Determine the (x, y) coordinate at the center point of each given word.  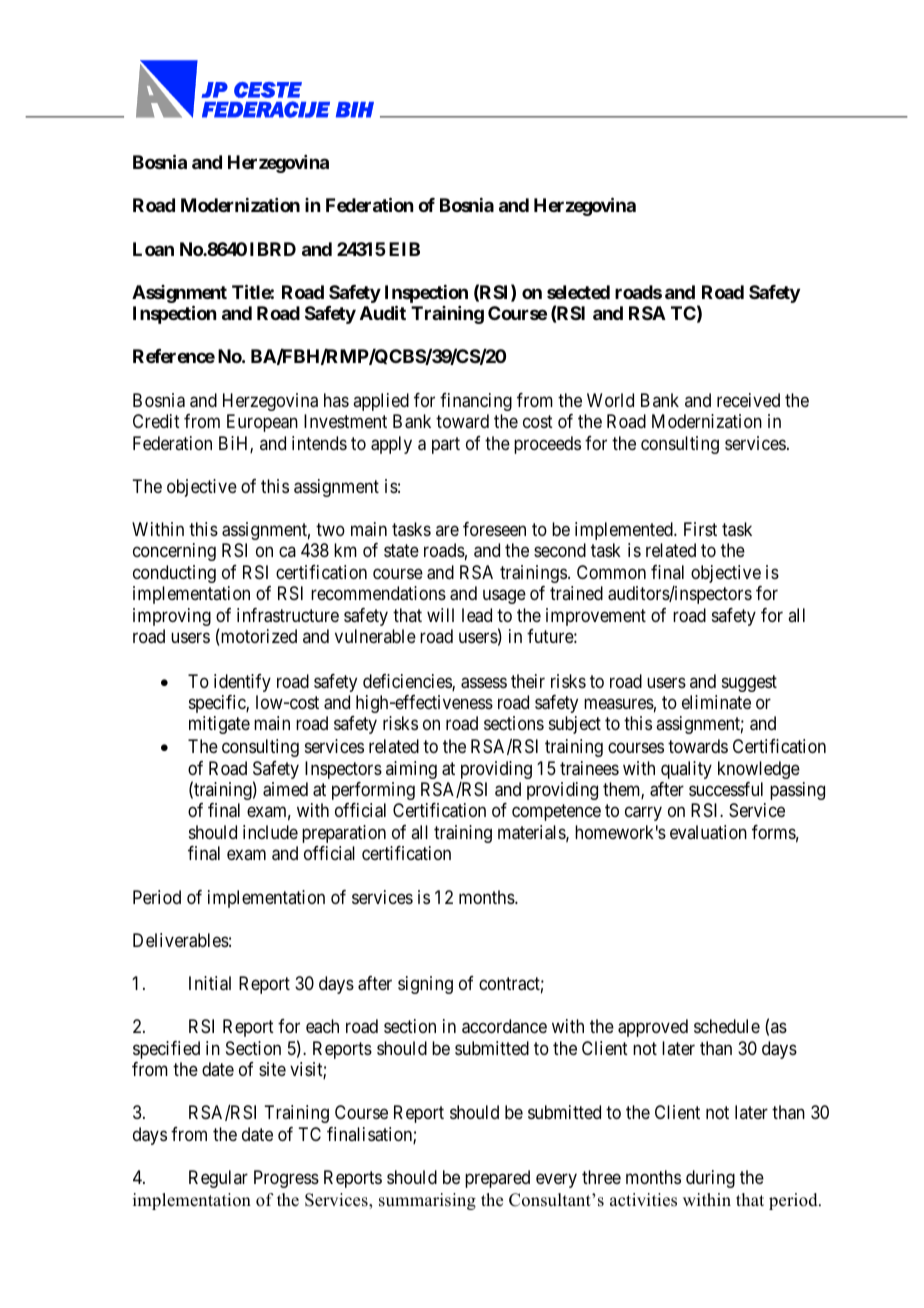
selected (578, 292)
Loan (153, 249)
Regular (218, 1179)
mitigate (219, 725)
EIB (404, 249)
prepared (497, 1179)
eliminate (716, 702)
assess (484, 683)
